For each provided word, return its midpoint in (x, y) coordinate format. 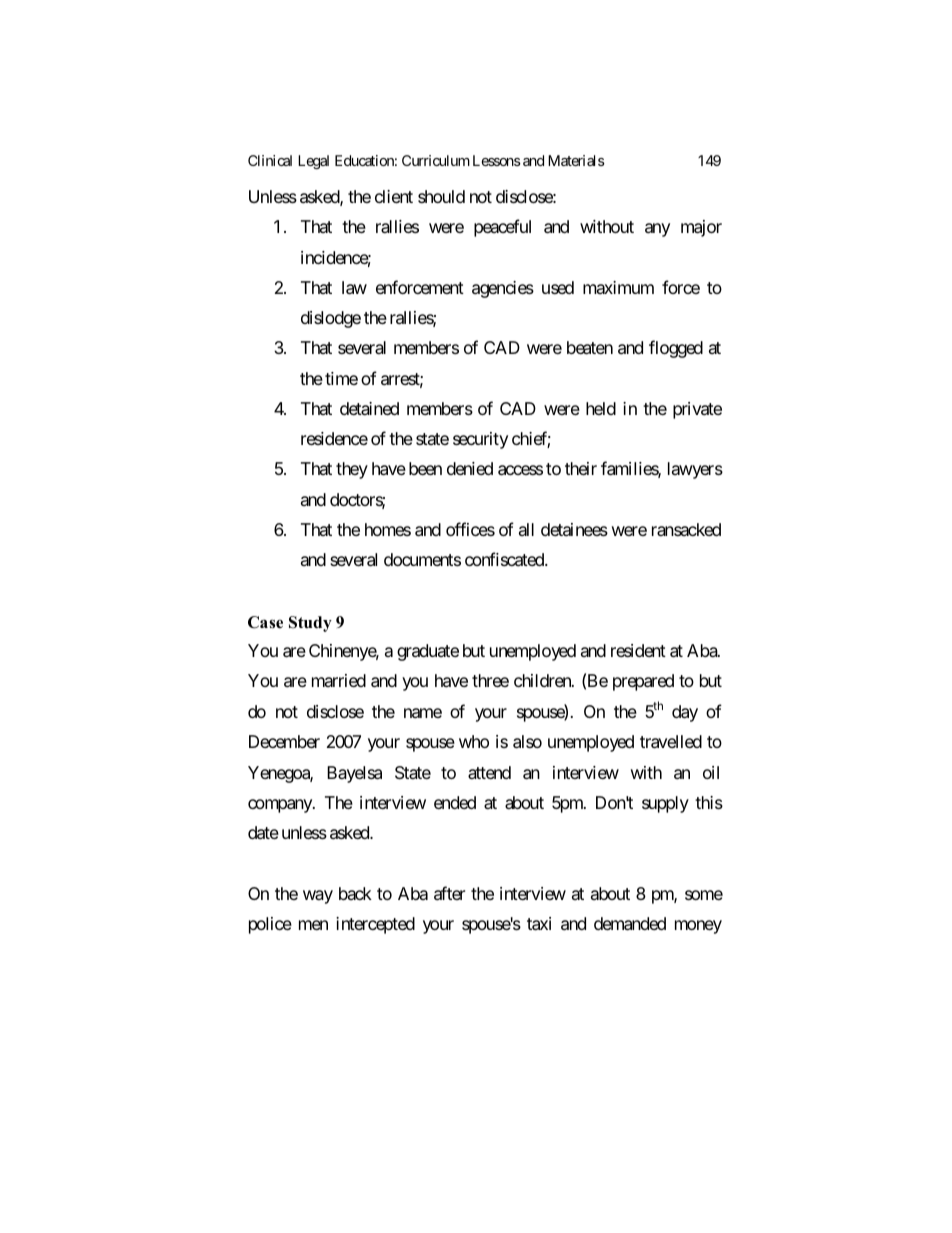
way (318, 897)
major (701, 228)
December (284, 741)
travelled (671, 742)
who (474, 741)
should (441, 196)
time (341, 378)
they (352, 470)
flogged (676, 349)
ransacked (686, 529)
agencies (503, 289)
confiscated (505, 559)
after (449, 893)
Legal (313, 162)
